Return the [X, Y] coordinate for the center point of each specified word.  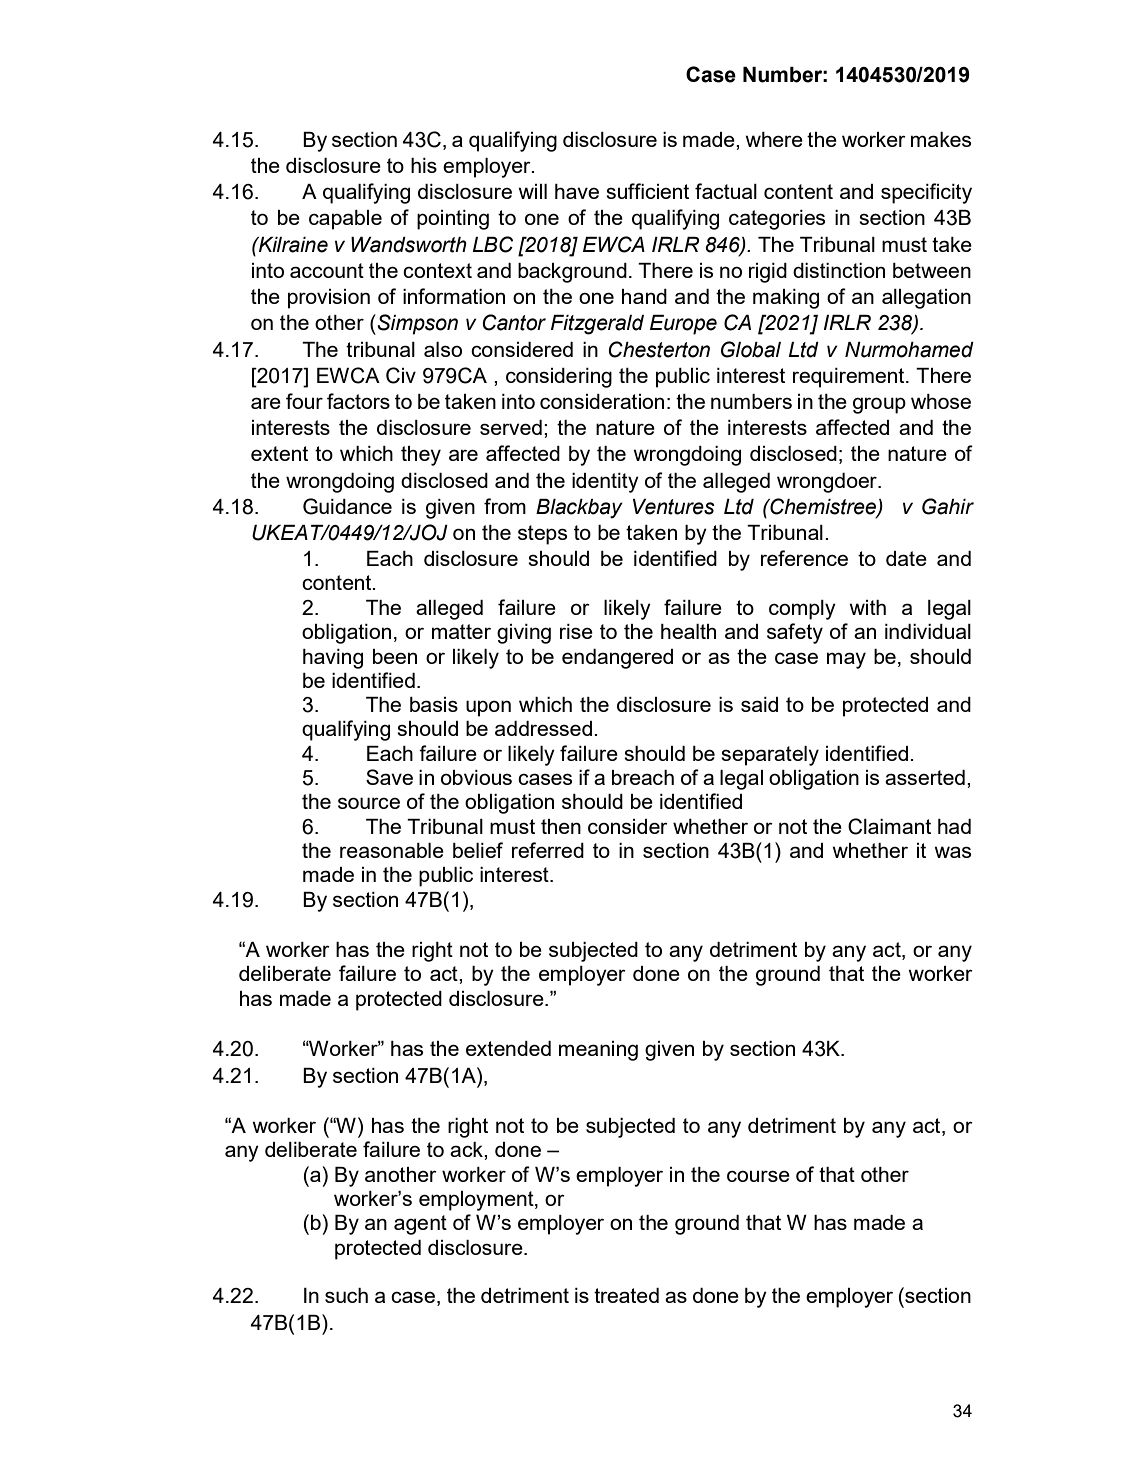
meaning [598, 1051]
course [758, 1176]
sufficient [647, 191]
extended [508, 1048]
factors [358, 401]
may [846, 660]
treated [626, 1295]
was [952, 852]
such [346, 1295]
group [879, 405]
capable [345, 220]
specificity [926, 193]
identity [605, 483]
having [333, 659]
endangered [617, 659]
